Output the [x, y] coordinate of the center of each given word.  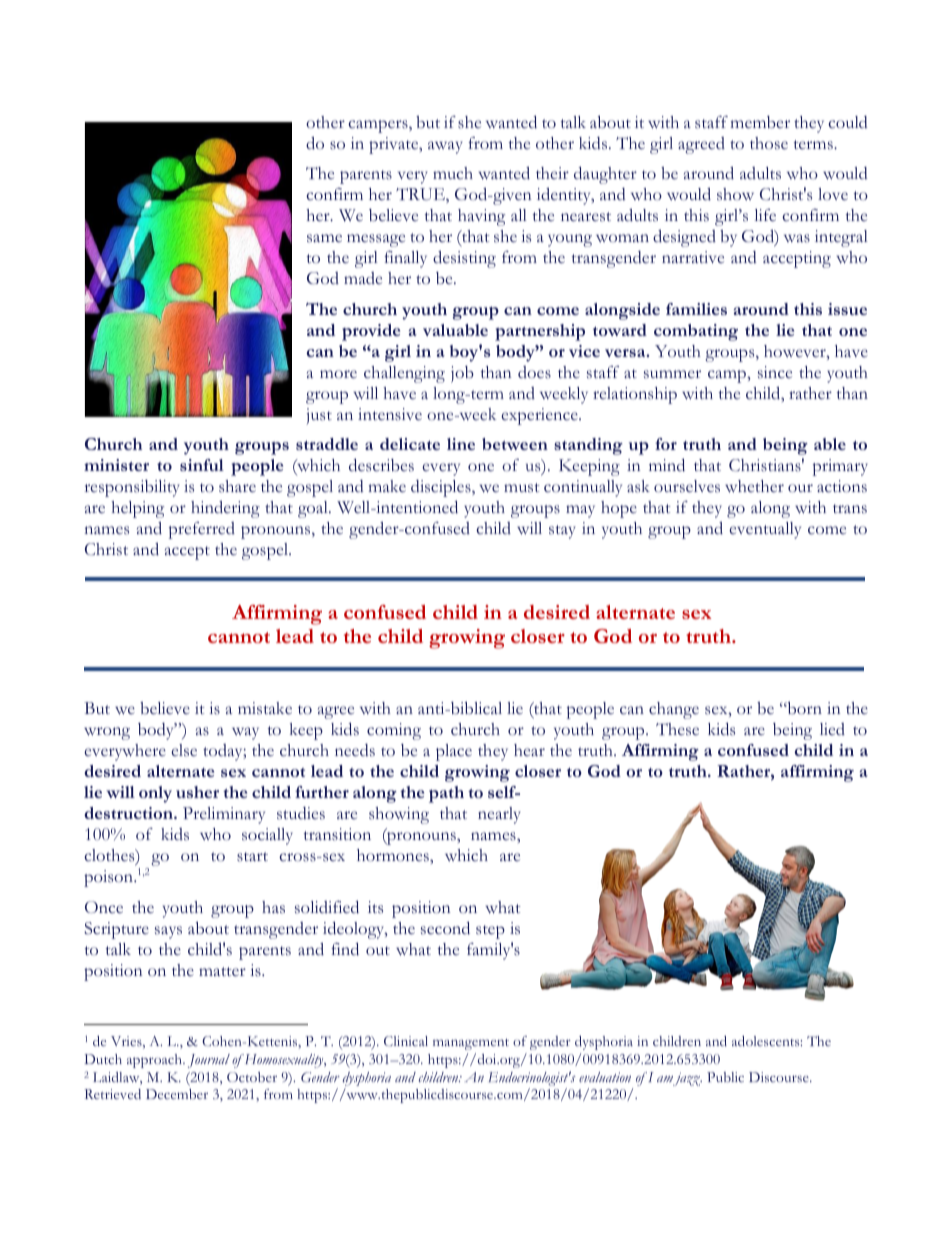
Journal [209, 1061]
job [462, 374]
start [252, 857]
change [674, 710]
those [769, 143]
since [775, 372]
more [338, 374]
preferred [202, 530]
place [454, 752]
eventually [765, 530]
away [445, 147]
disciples [442, 488]
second [445, 928]
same [324, 238]
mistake [265, 708]
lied [832, 729]
